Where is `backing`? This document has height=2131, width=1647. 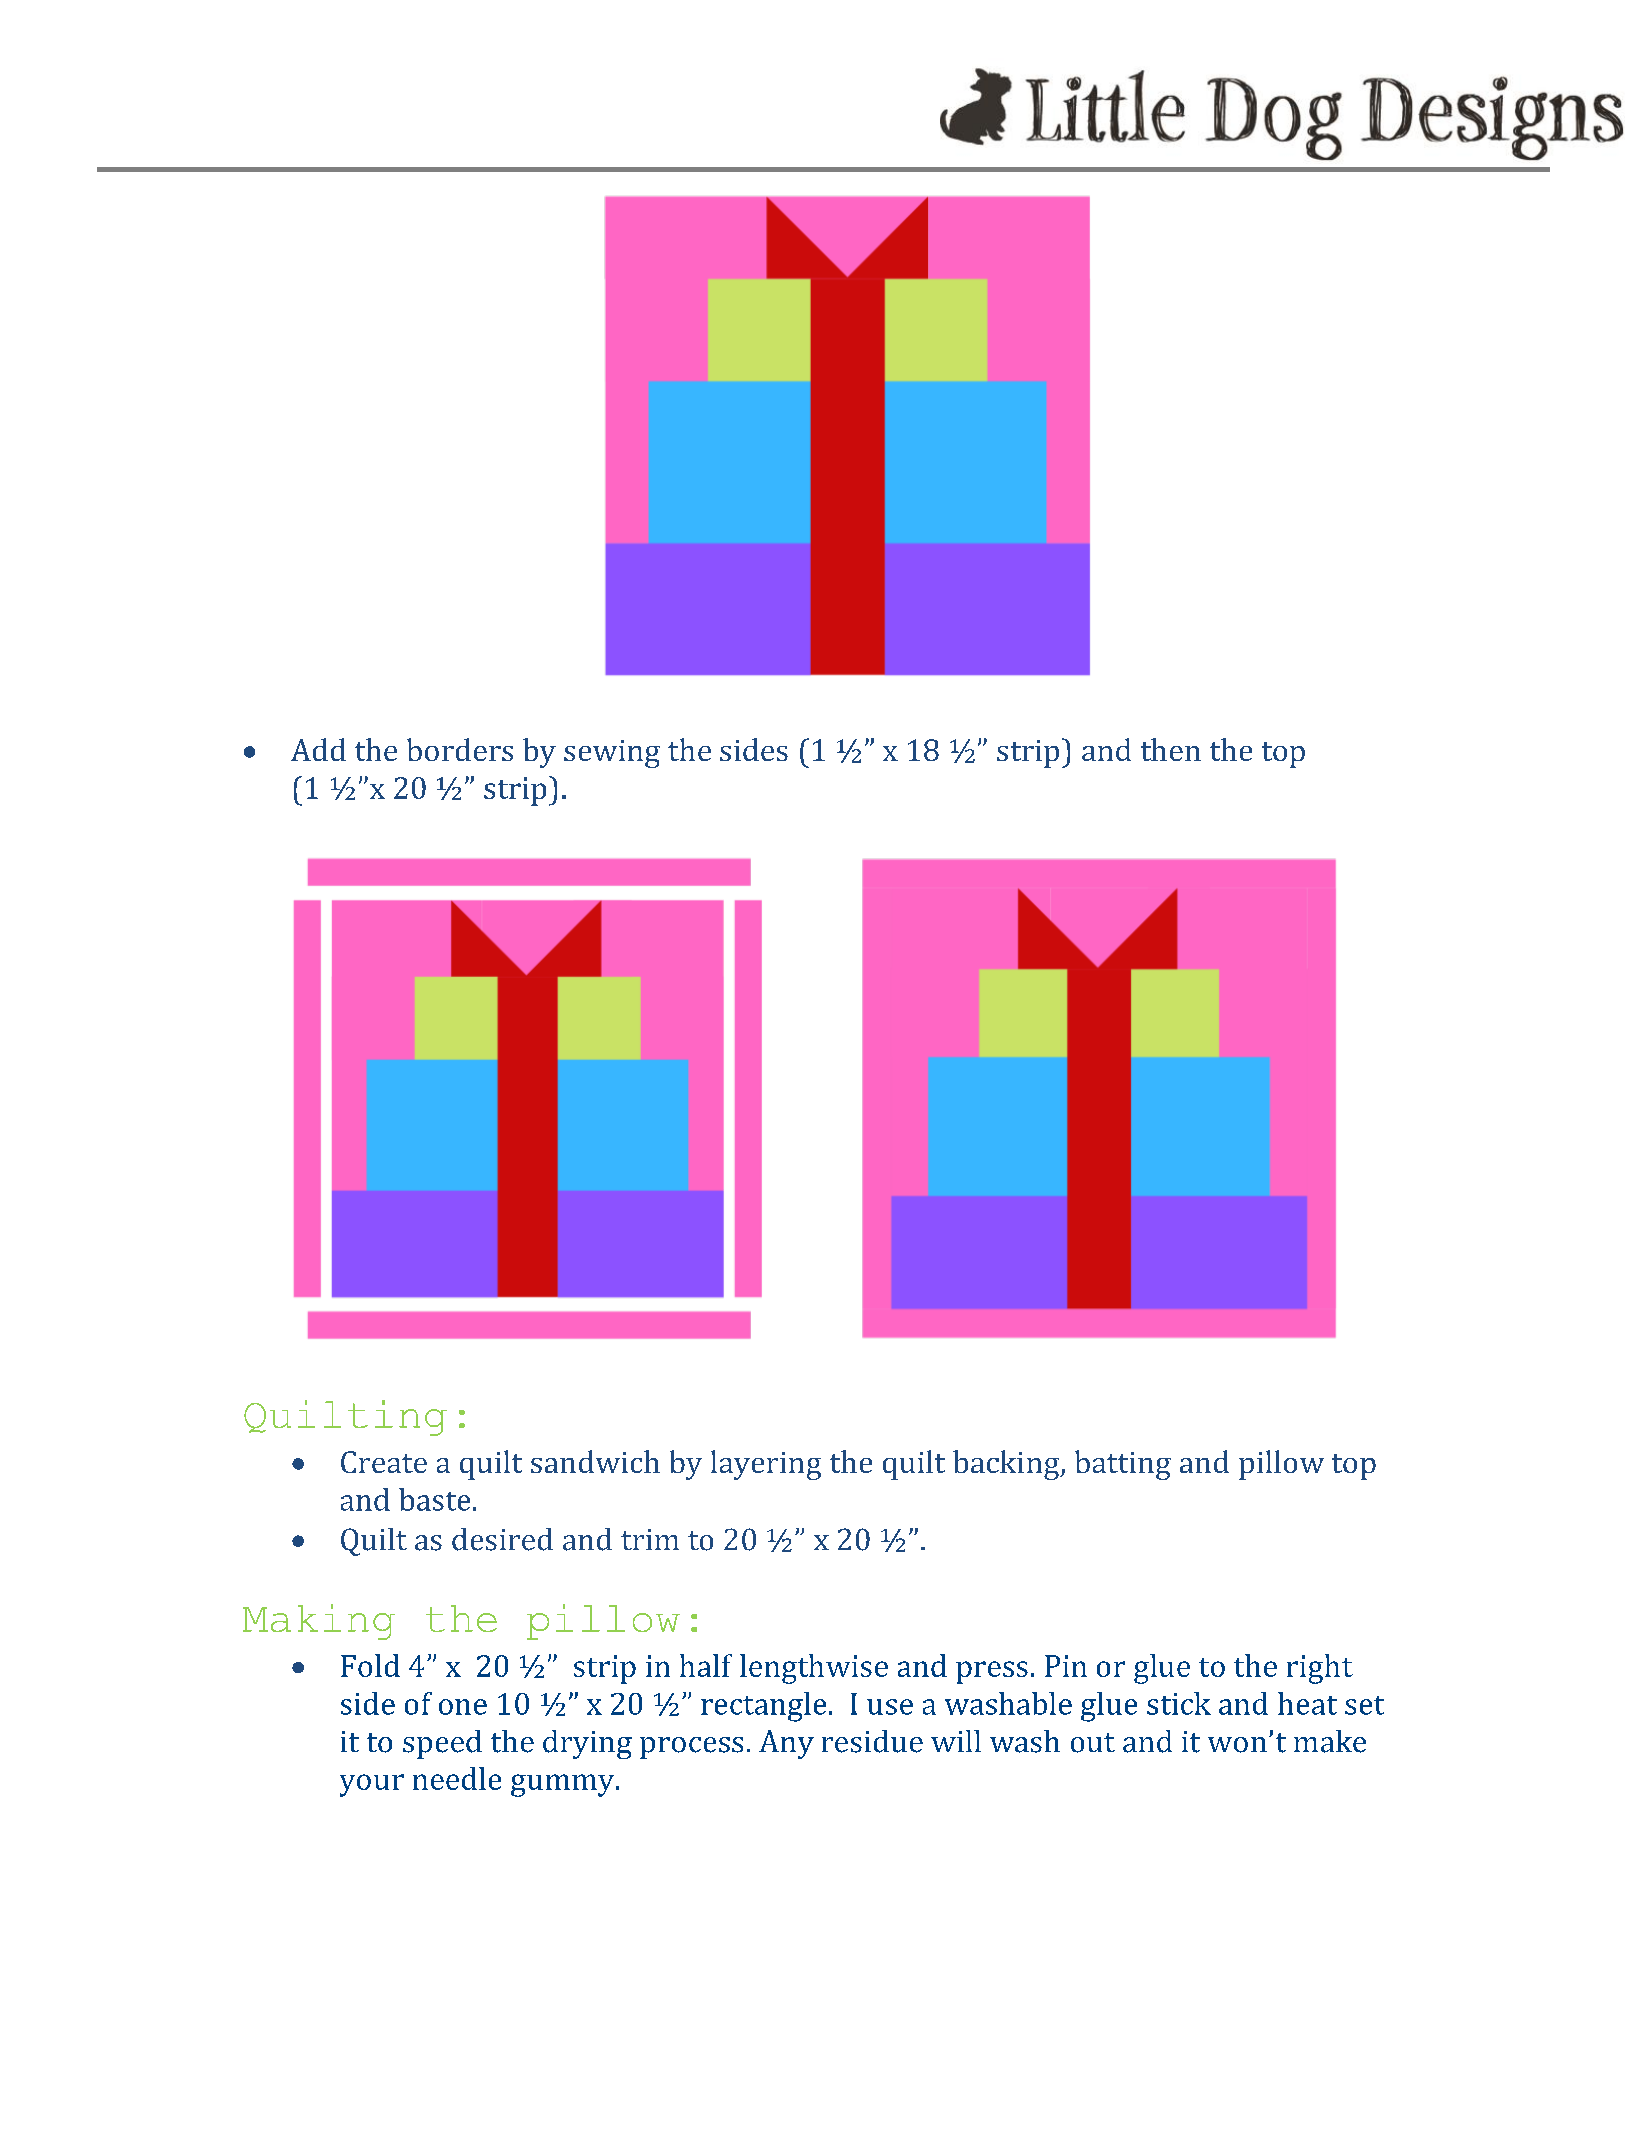 backing is located at coordinates (1007, 1465).
